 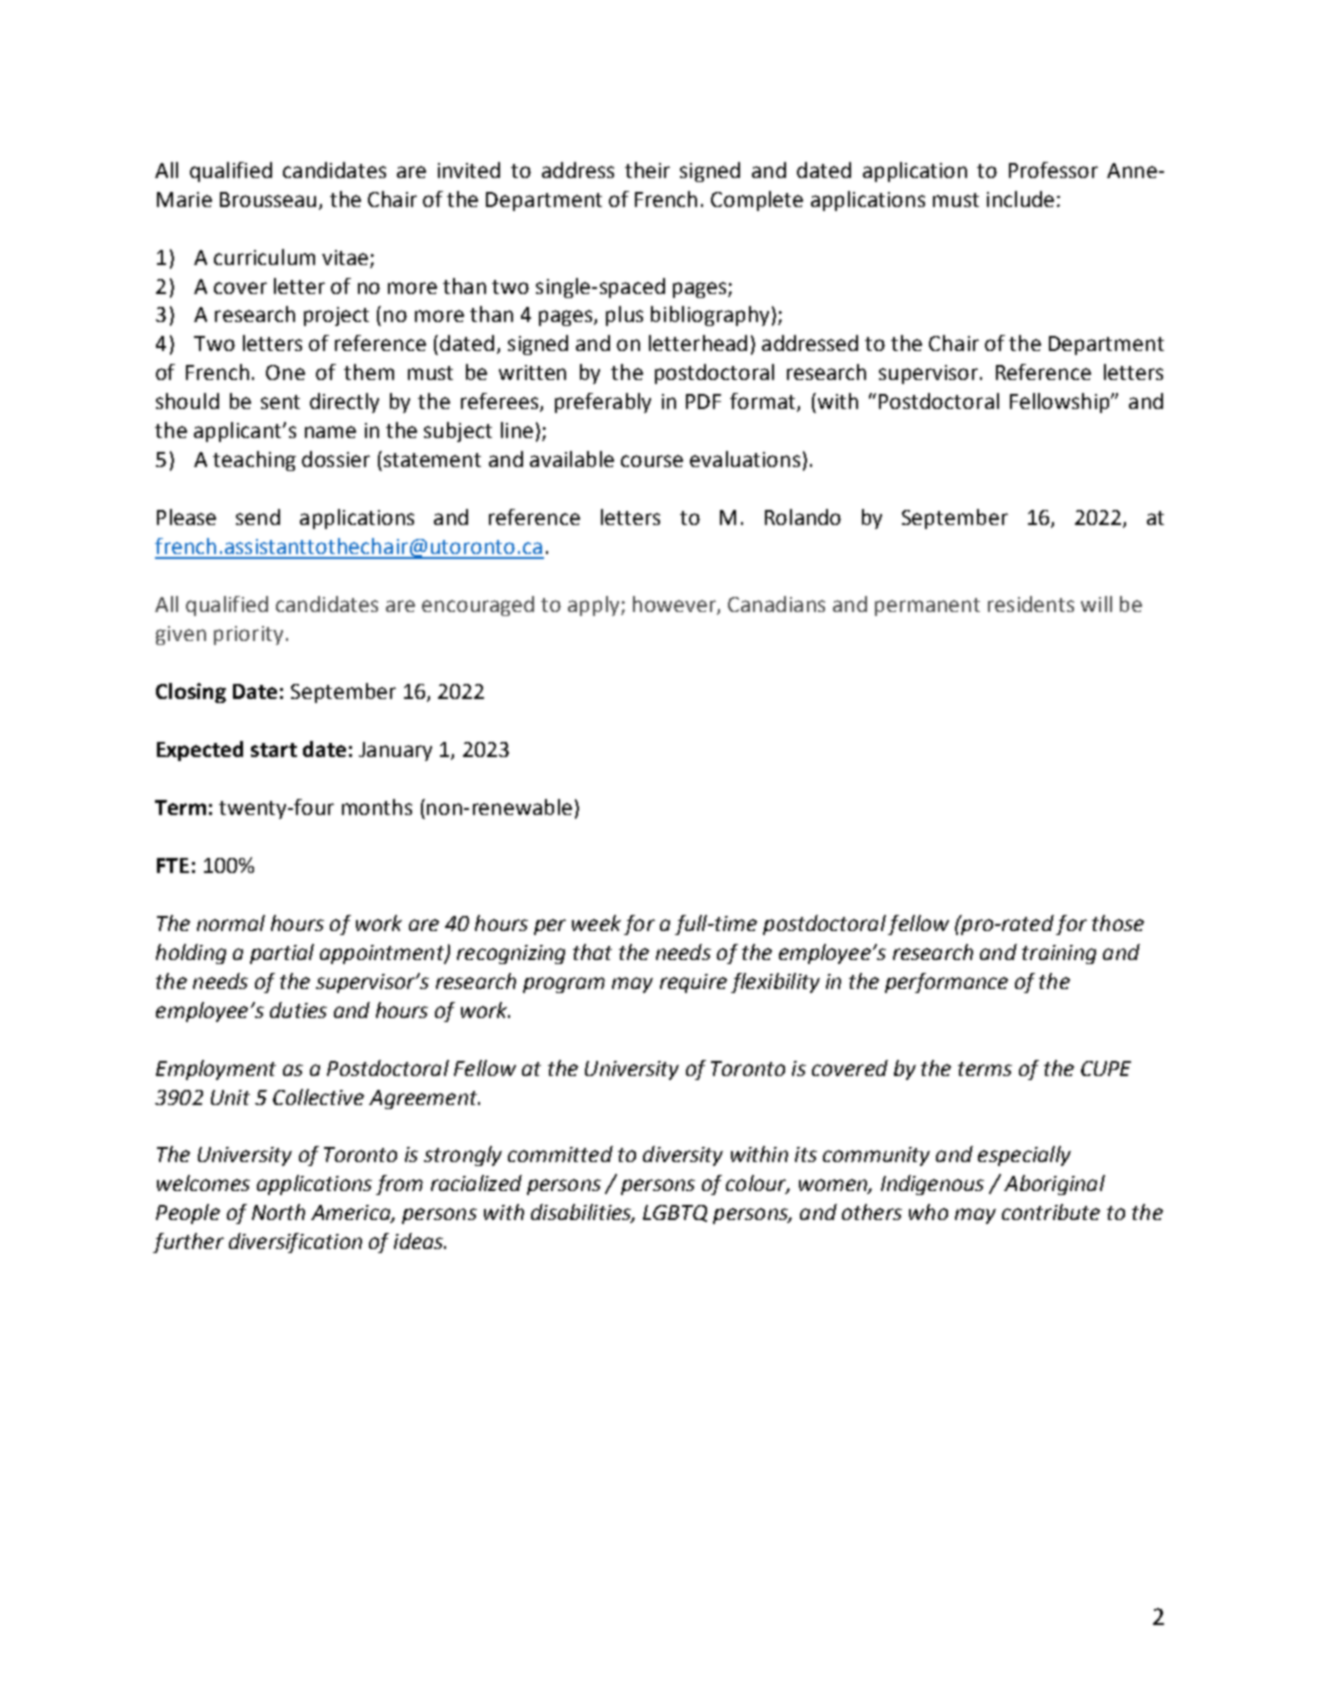 What do you see at coordinates (1020, 199) in the document?
I see `include` at bounding box center [1020, 199].
